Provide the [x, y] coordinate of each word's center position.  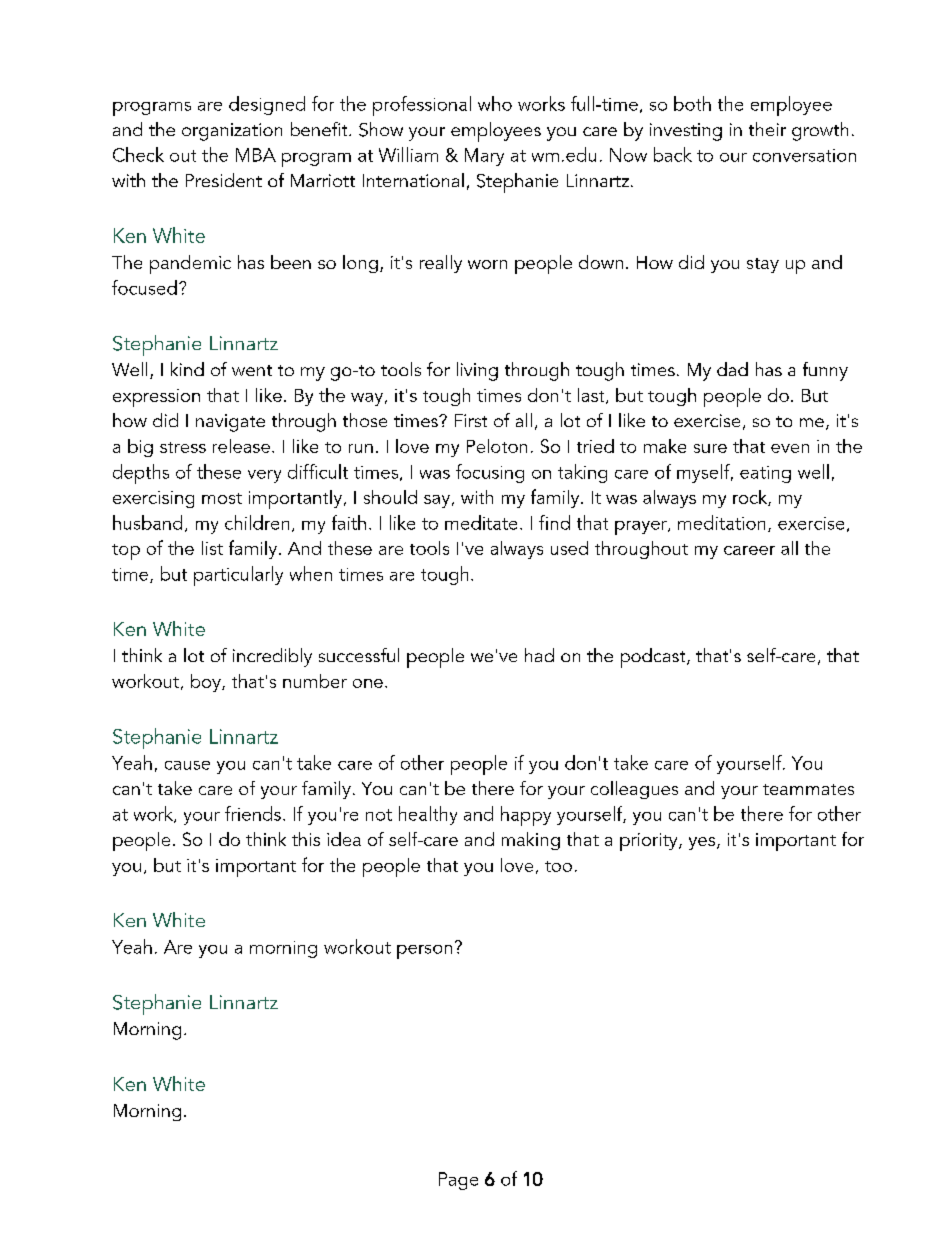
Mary [484, 157]
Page [458, 1181]
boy [207, 683]
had [539, 655]
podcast [654, 658]
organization [232, 132]
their [767, 129]
